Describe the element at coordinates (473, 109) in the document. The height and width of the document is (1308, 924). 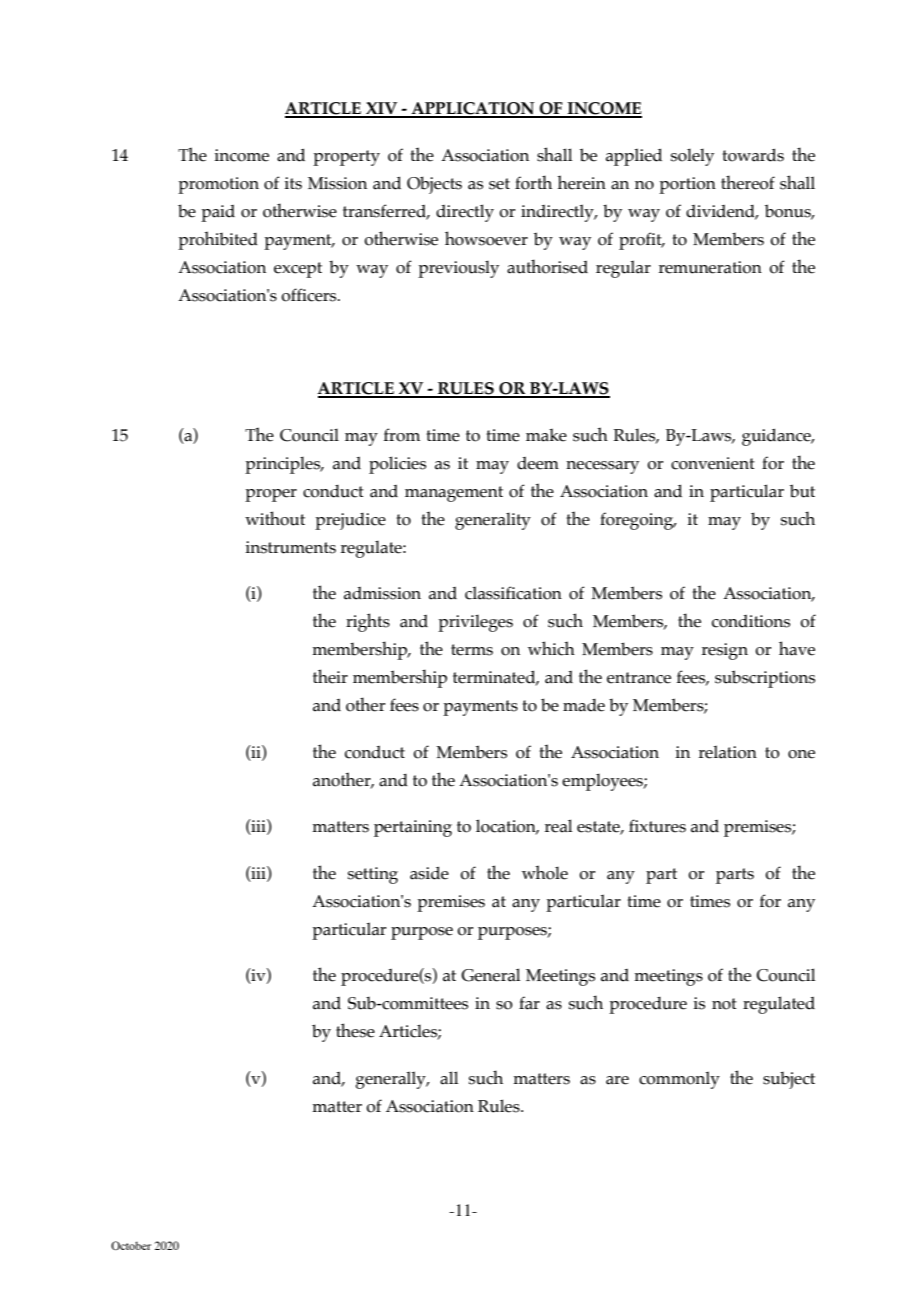
I see `APPLICATION` at that location.
